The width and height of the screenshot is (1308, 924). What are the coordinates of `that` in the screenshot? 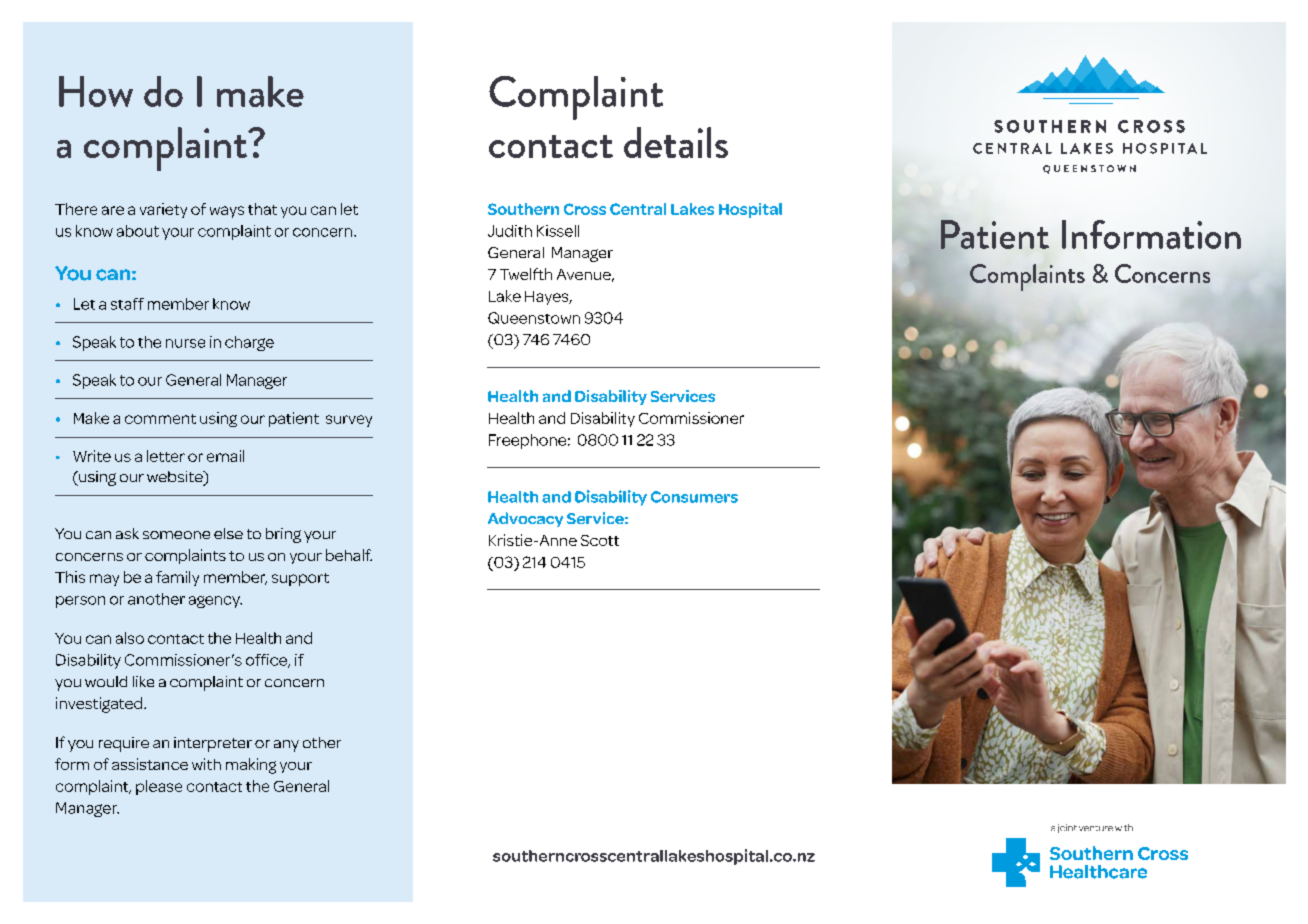 It's located at (262, 209).
